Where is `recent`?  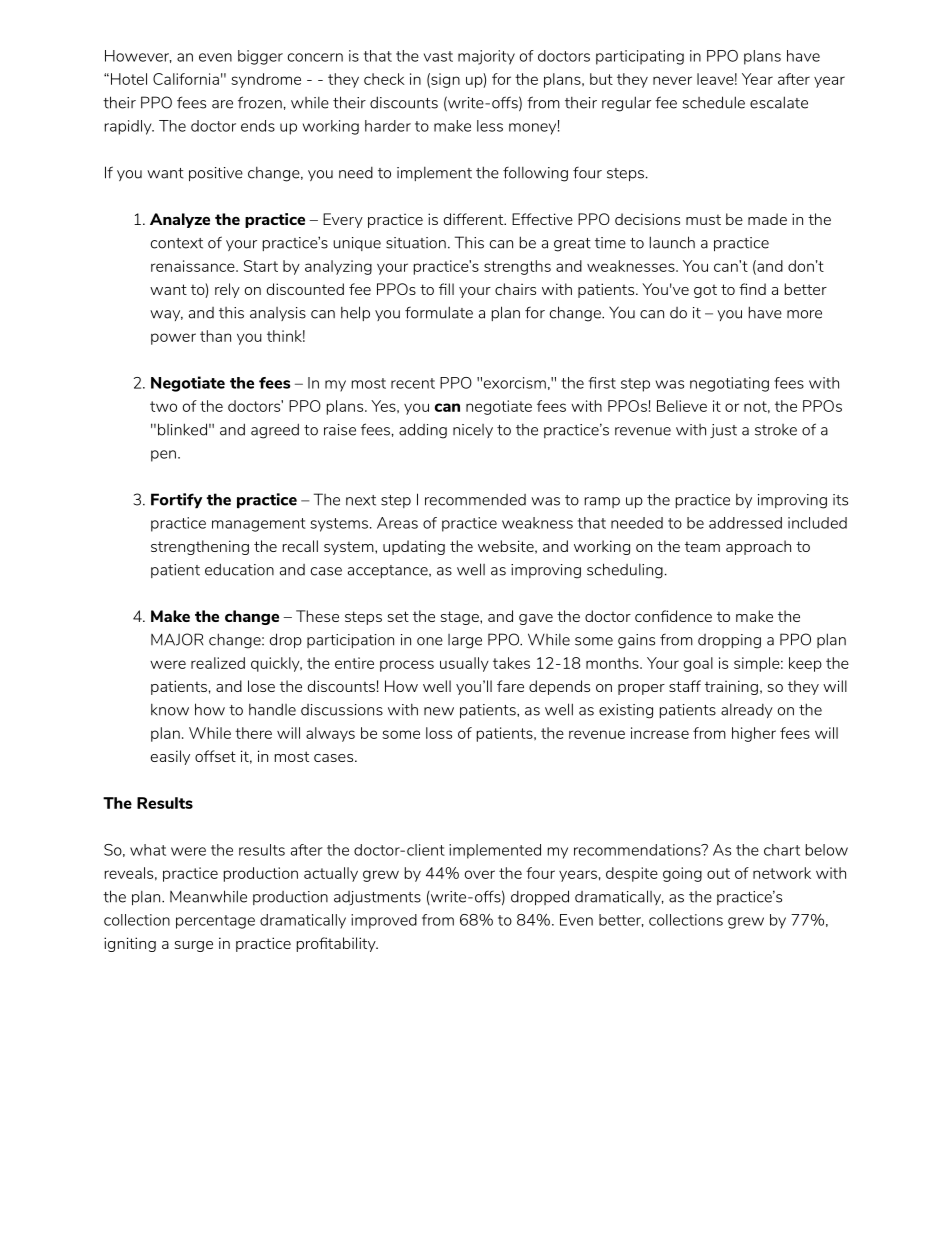 recent is located at coordinates (413, 383).
